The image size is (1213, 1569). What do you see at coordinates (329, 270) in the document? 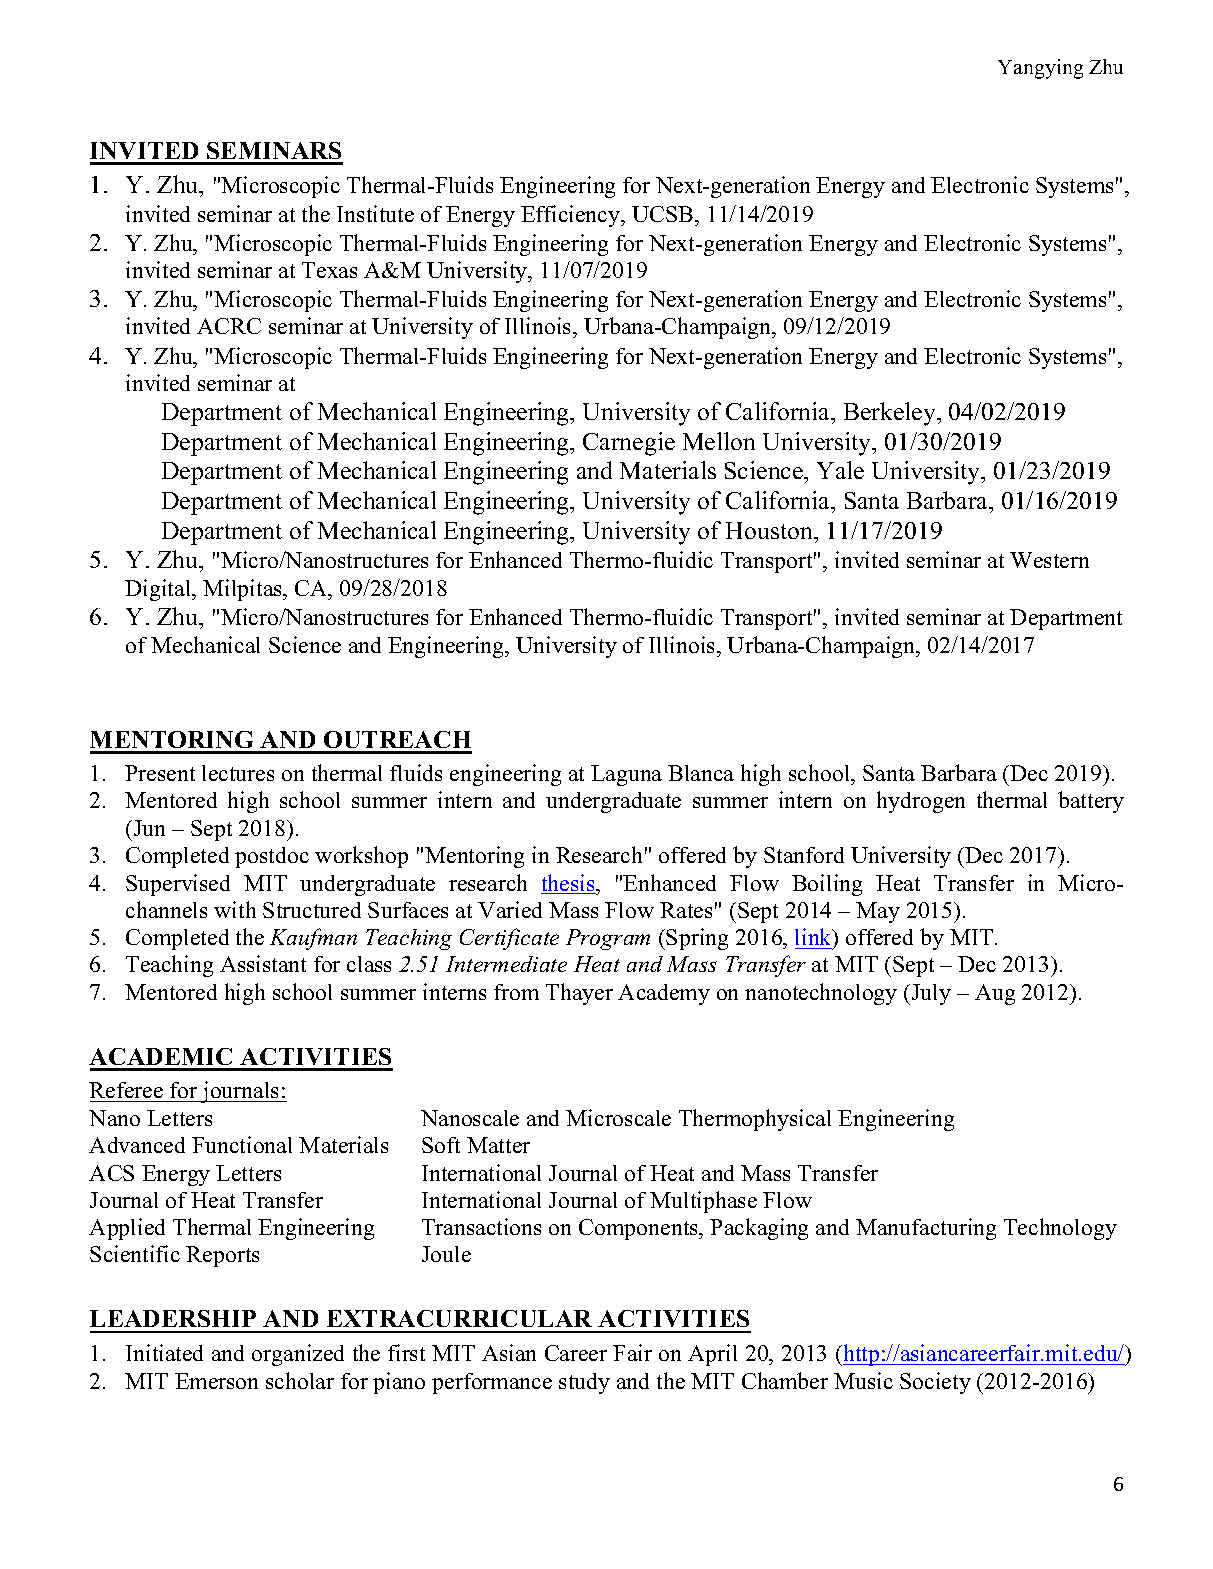
I see `Texas` at bounding box center [329, 270].
